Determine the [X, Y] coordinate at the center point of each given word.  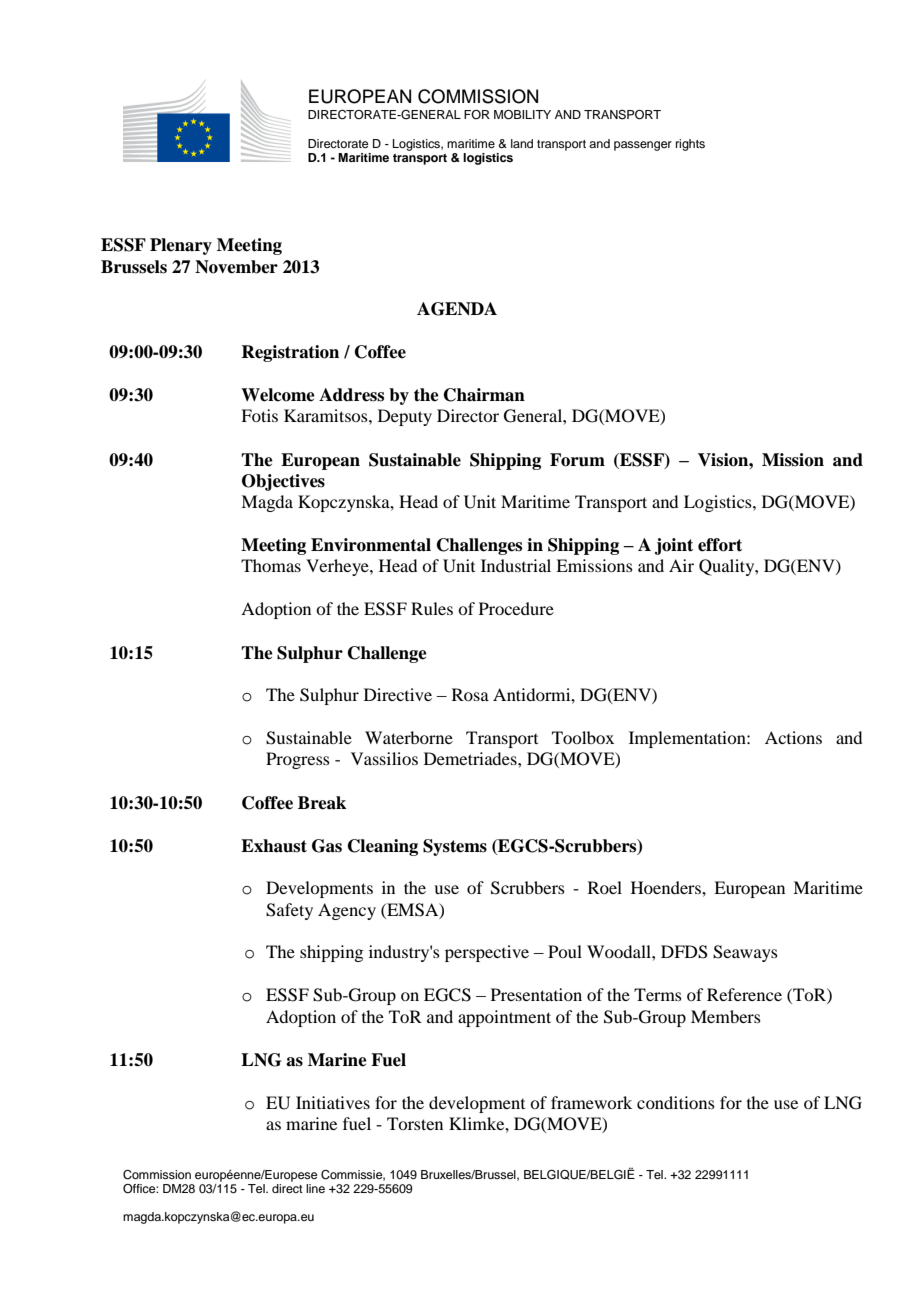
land [522, 143]
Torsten [415, 1123]
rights [690, 145]
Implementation [688, 739]
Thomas [271, 565]
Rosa [470, 694]
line [315, 1188]
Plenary [181, 246]
